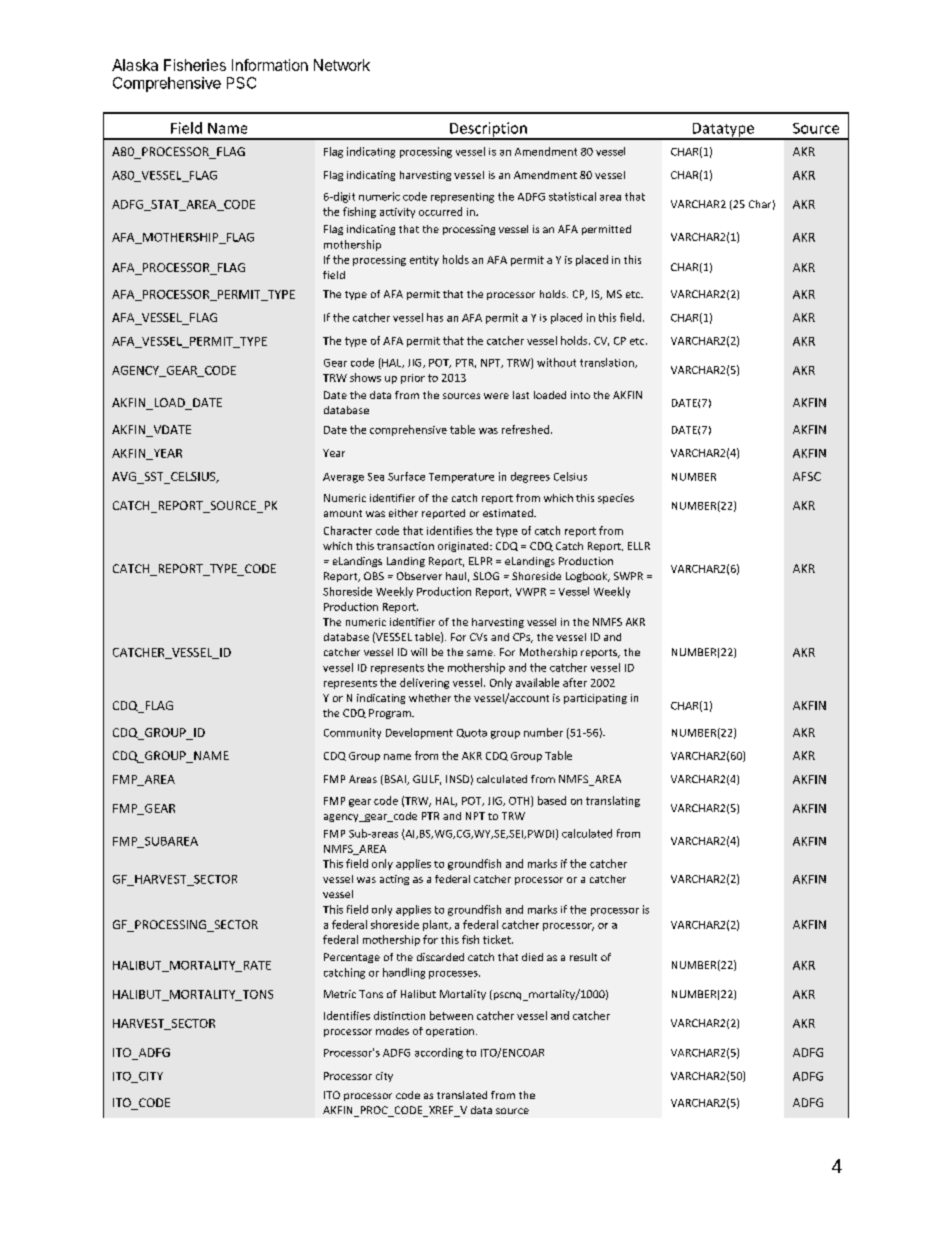 The width and height of the screenshot is (952, 1233). I want to click on amount, so click(343, 513).
